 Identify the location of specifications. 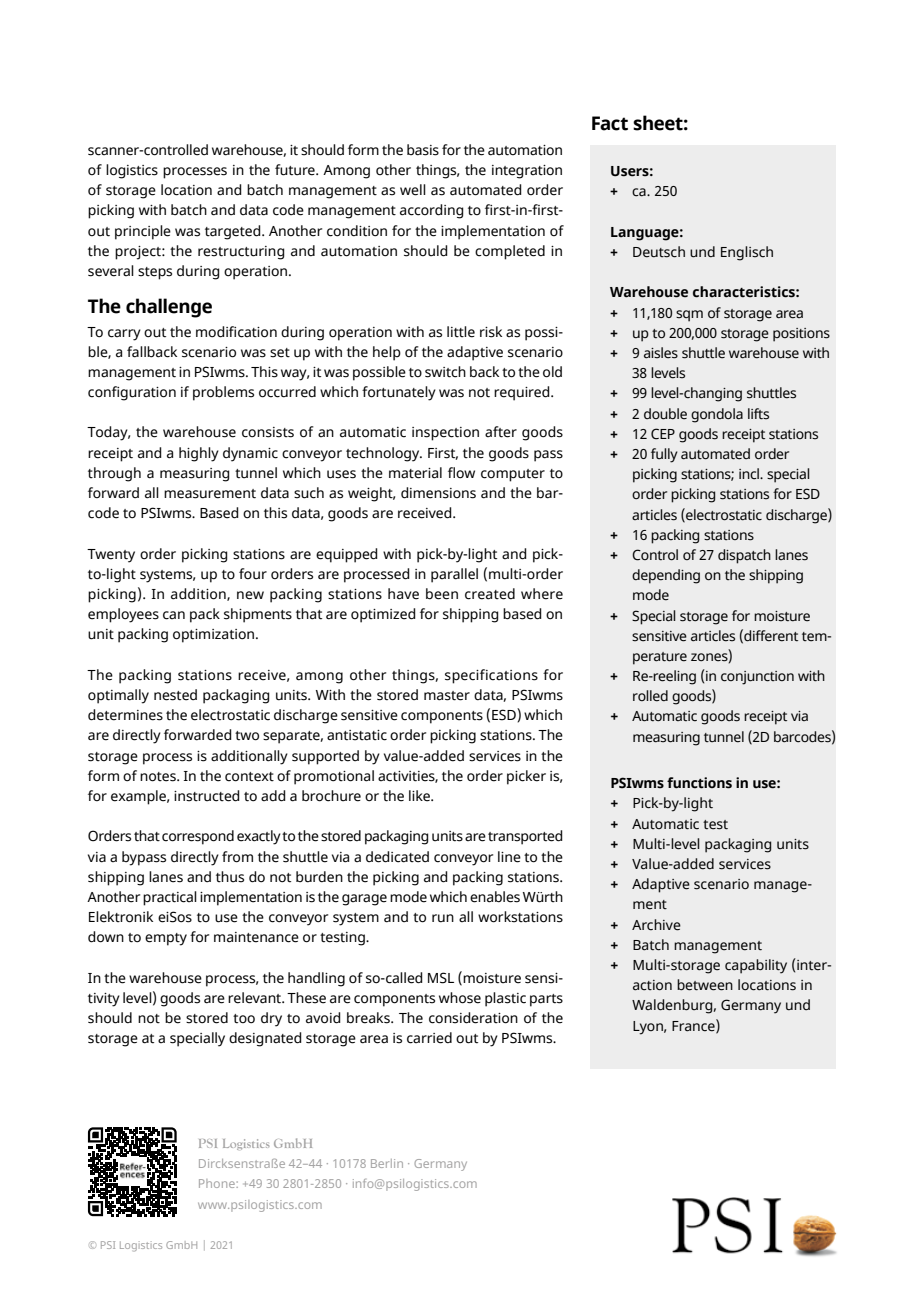
(491, 676).
